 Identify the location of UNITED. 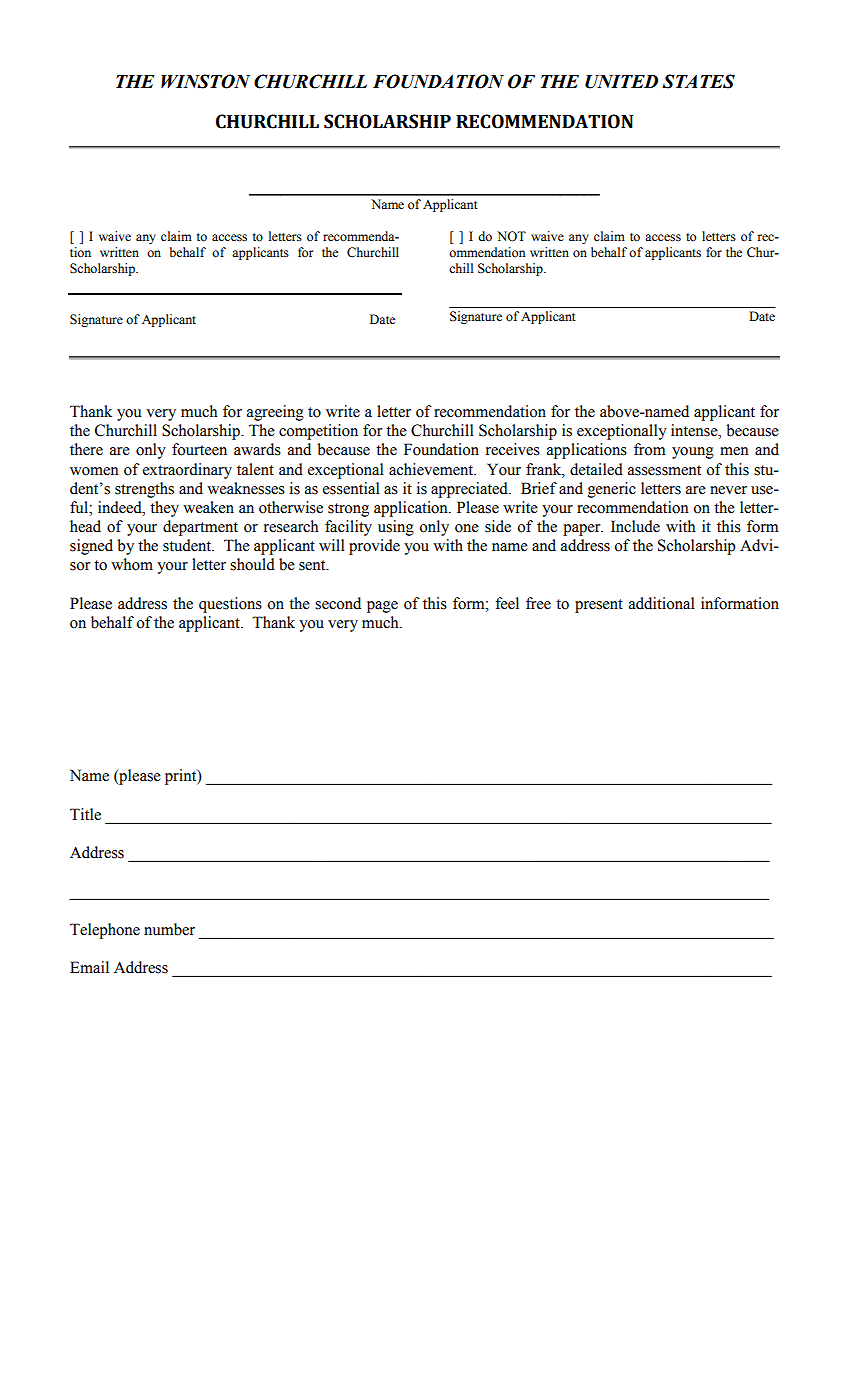
(621, 82).
